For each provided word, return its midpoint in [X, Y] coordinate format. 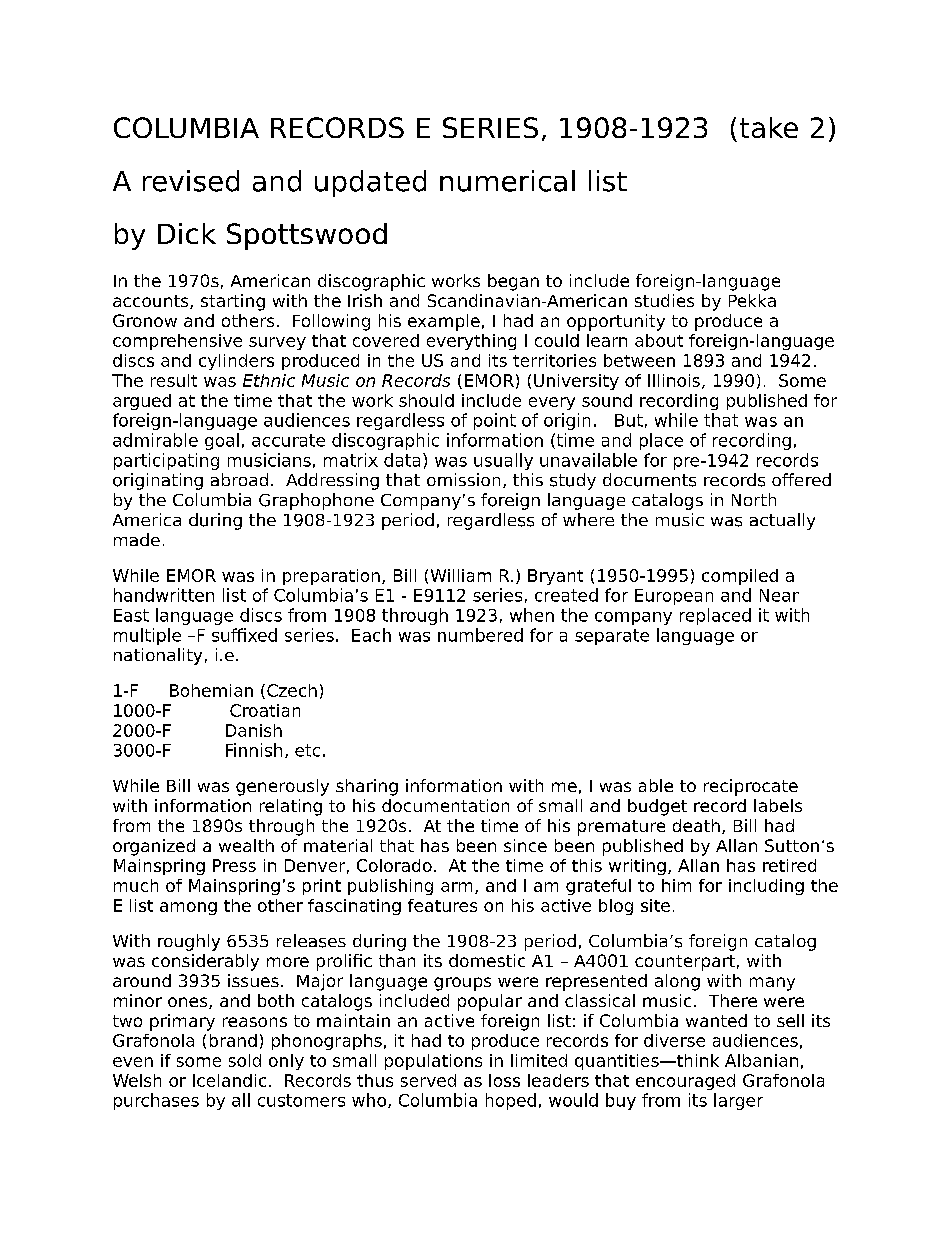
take [769, 127]
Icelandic [229, 1080]
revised [191, 181]
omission [463, 479]
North [754, 499]
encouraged [685, 1082]
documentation [445, 805]
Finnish [254, 750]
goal [222, 441]
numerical [507, 181]
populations [433, 1062]
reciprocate [751, 787]
